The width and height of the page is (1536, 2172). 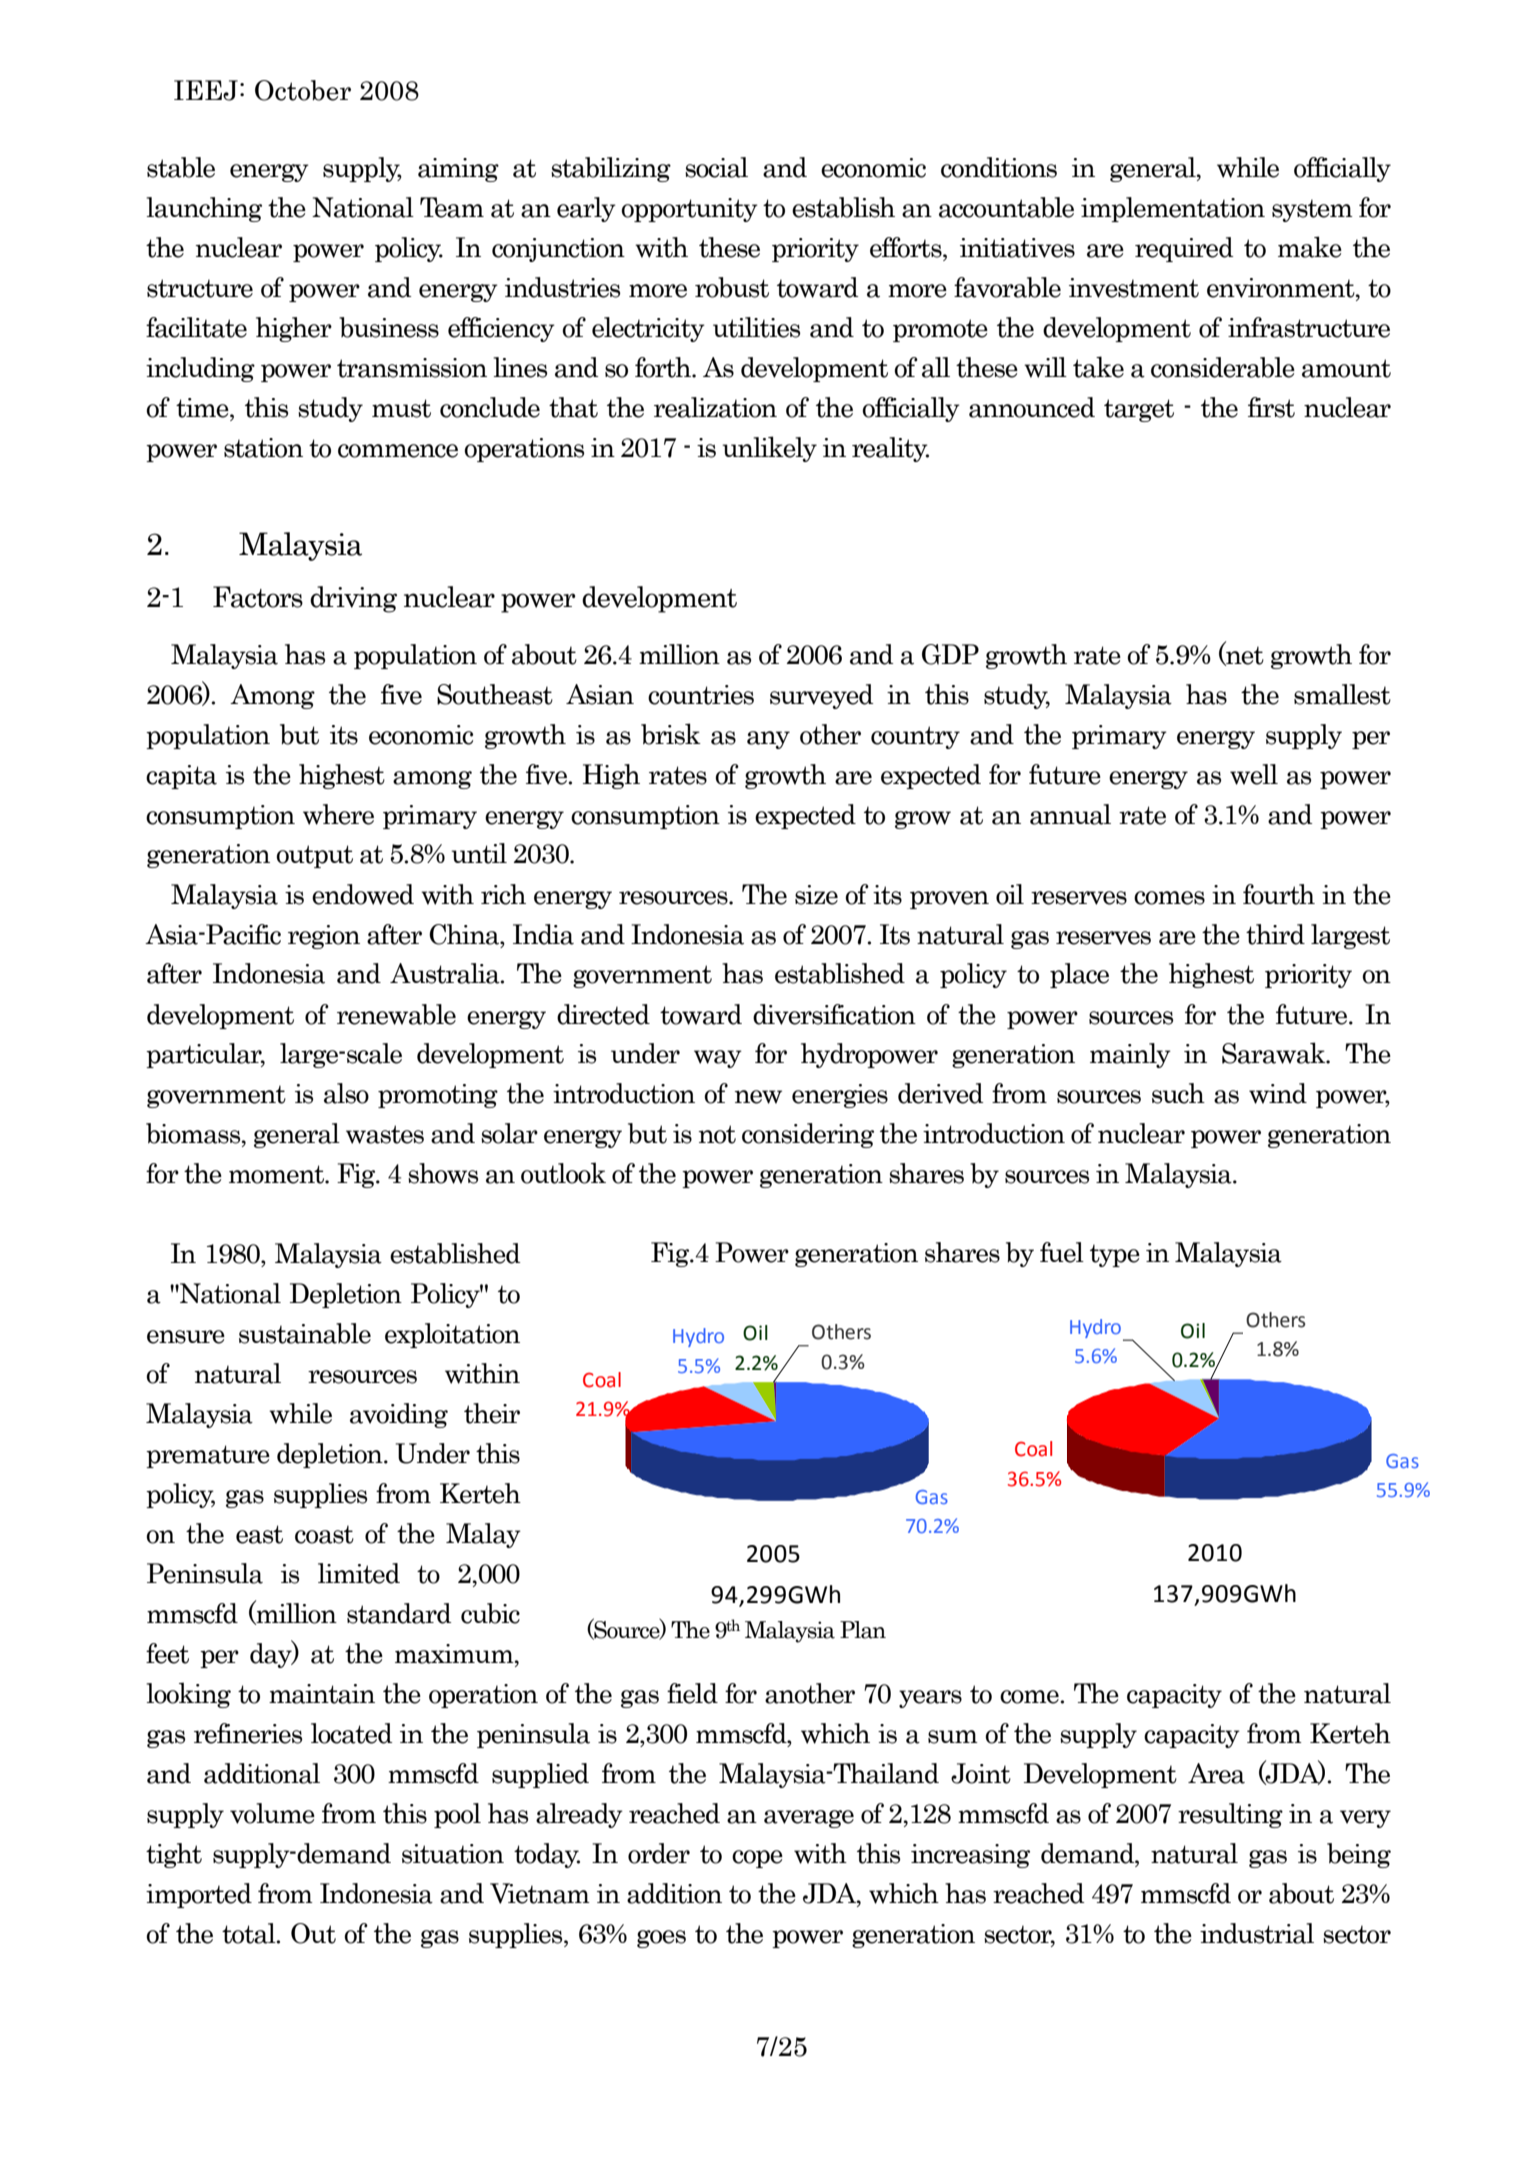 What do you see at coordinates (1115, 1255) in the page?
I see `type` at bounding box center [1115, 1255].
